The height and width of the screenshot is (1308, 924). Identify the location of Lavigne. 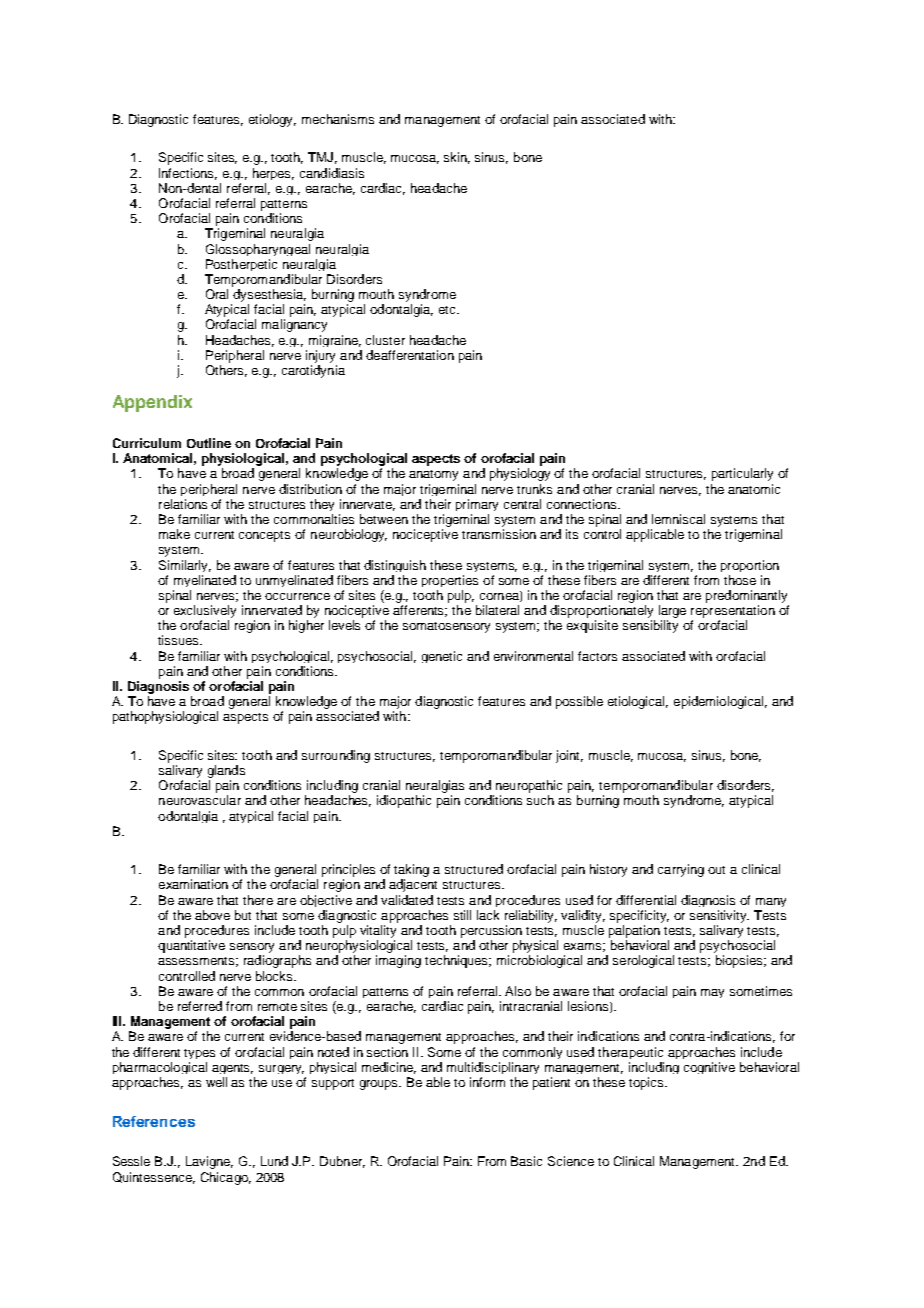
(209, 1162).
